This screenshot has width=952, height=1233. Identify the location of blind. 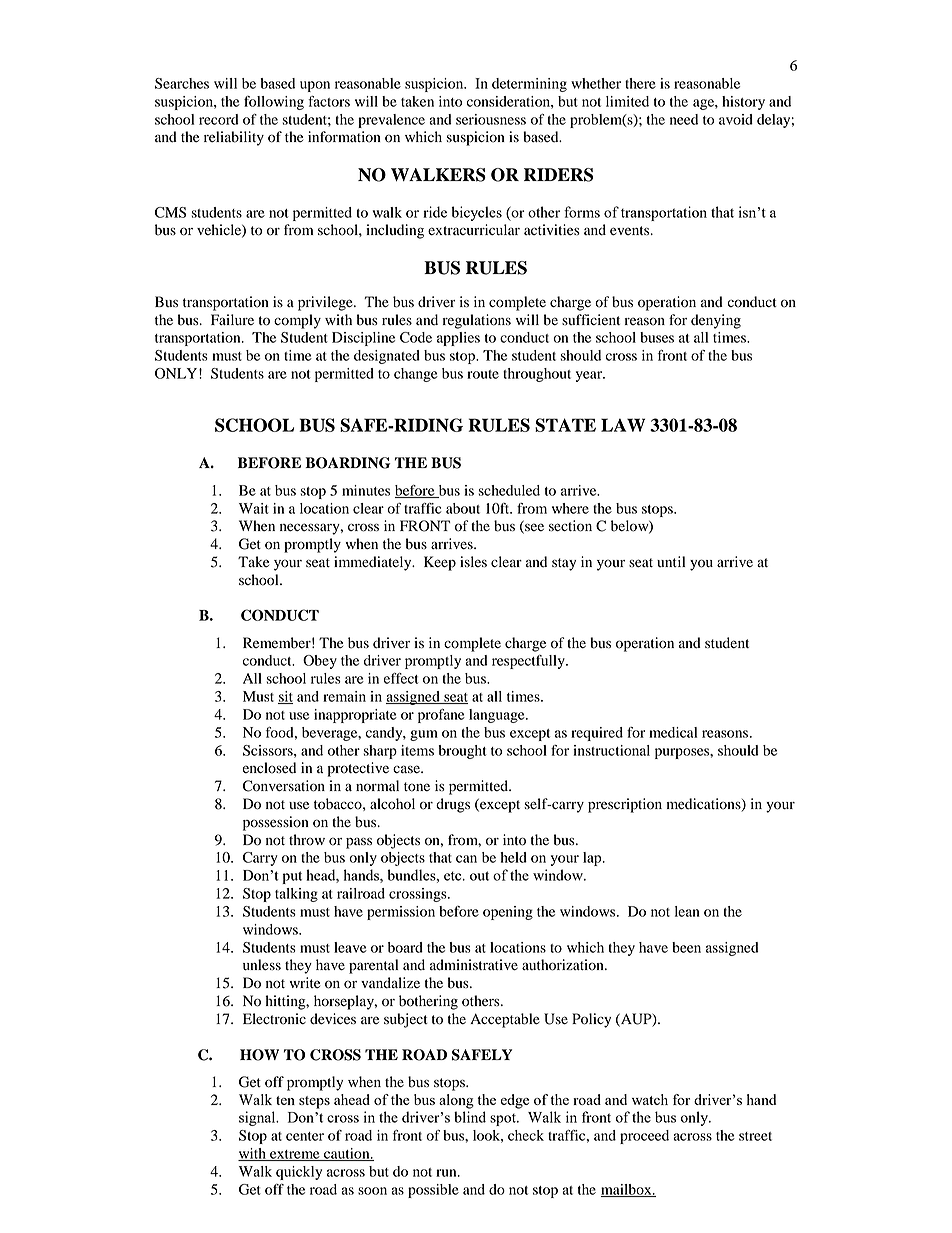
(470, 1117).
